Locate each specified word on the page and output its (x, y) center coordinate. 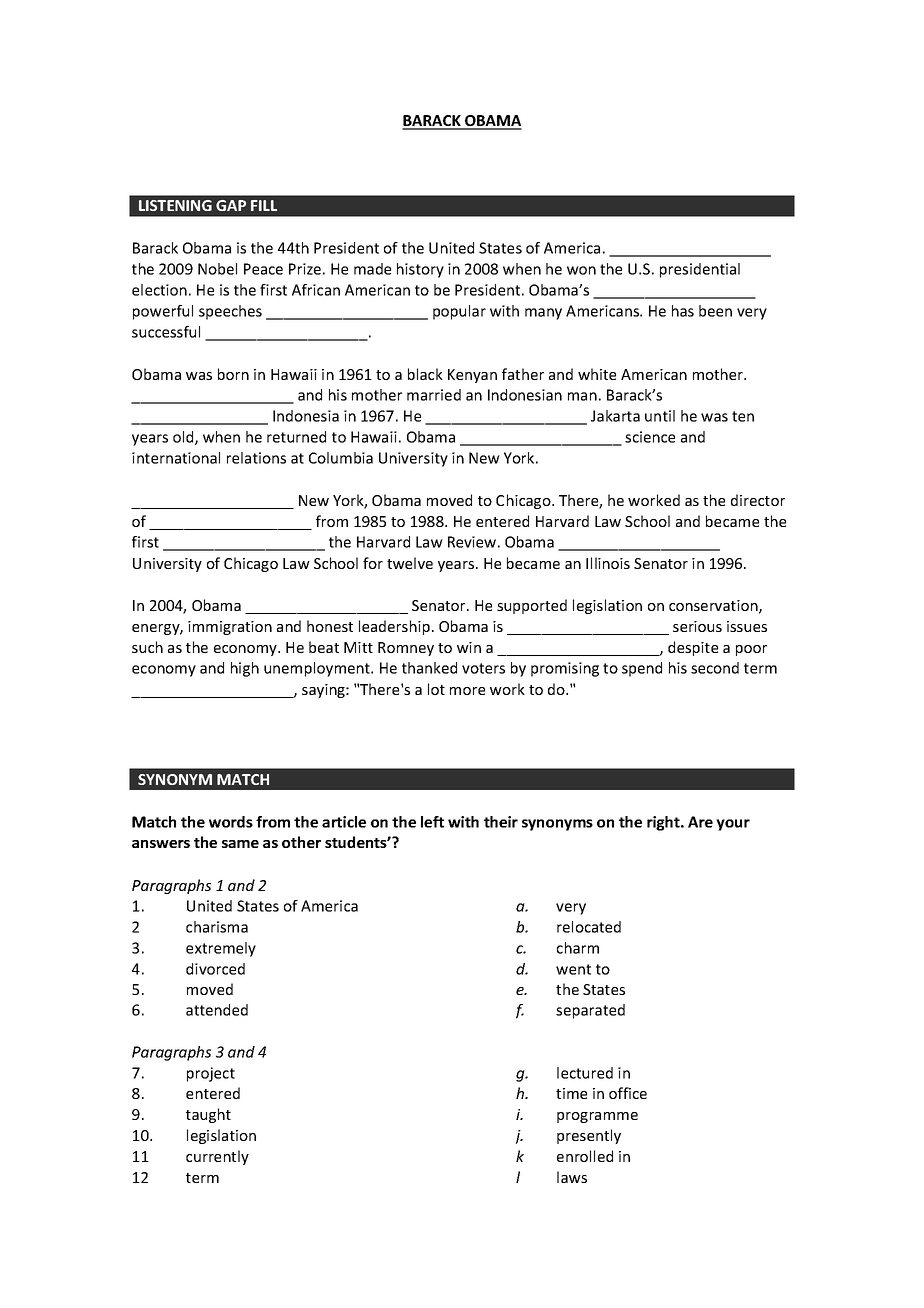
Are (700, 822)
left (432, 822)
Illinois (608, 563)
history (420, 270)
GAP (231, 205)
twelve (410, 563)
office (628, 1093)
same (240, 844)
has (683, 311)
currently (217, 1157)
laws (572, 1177)
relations (256, 458)
